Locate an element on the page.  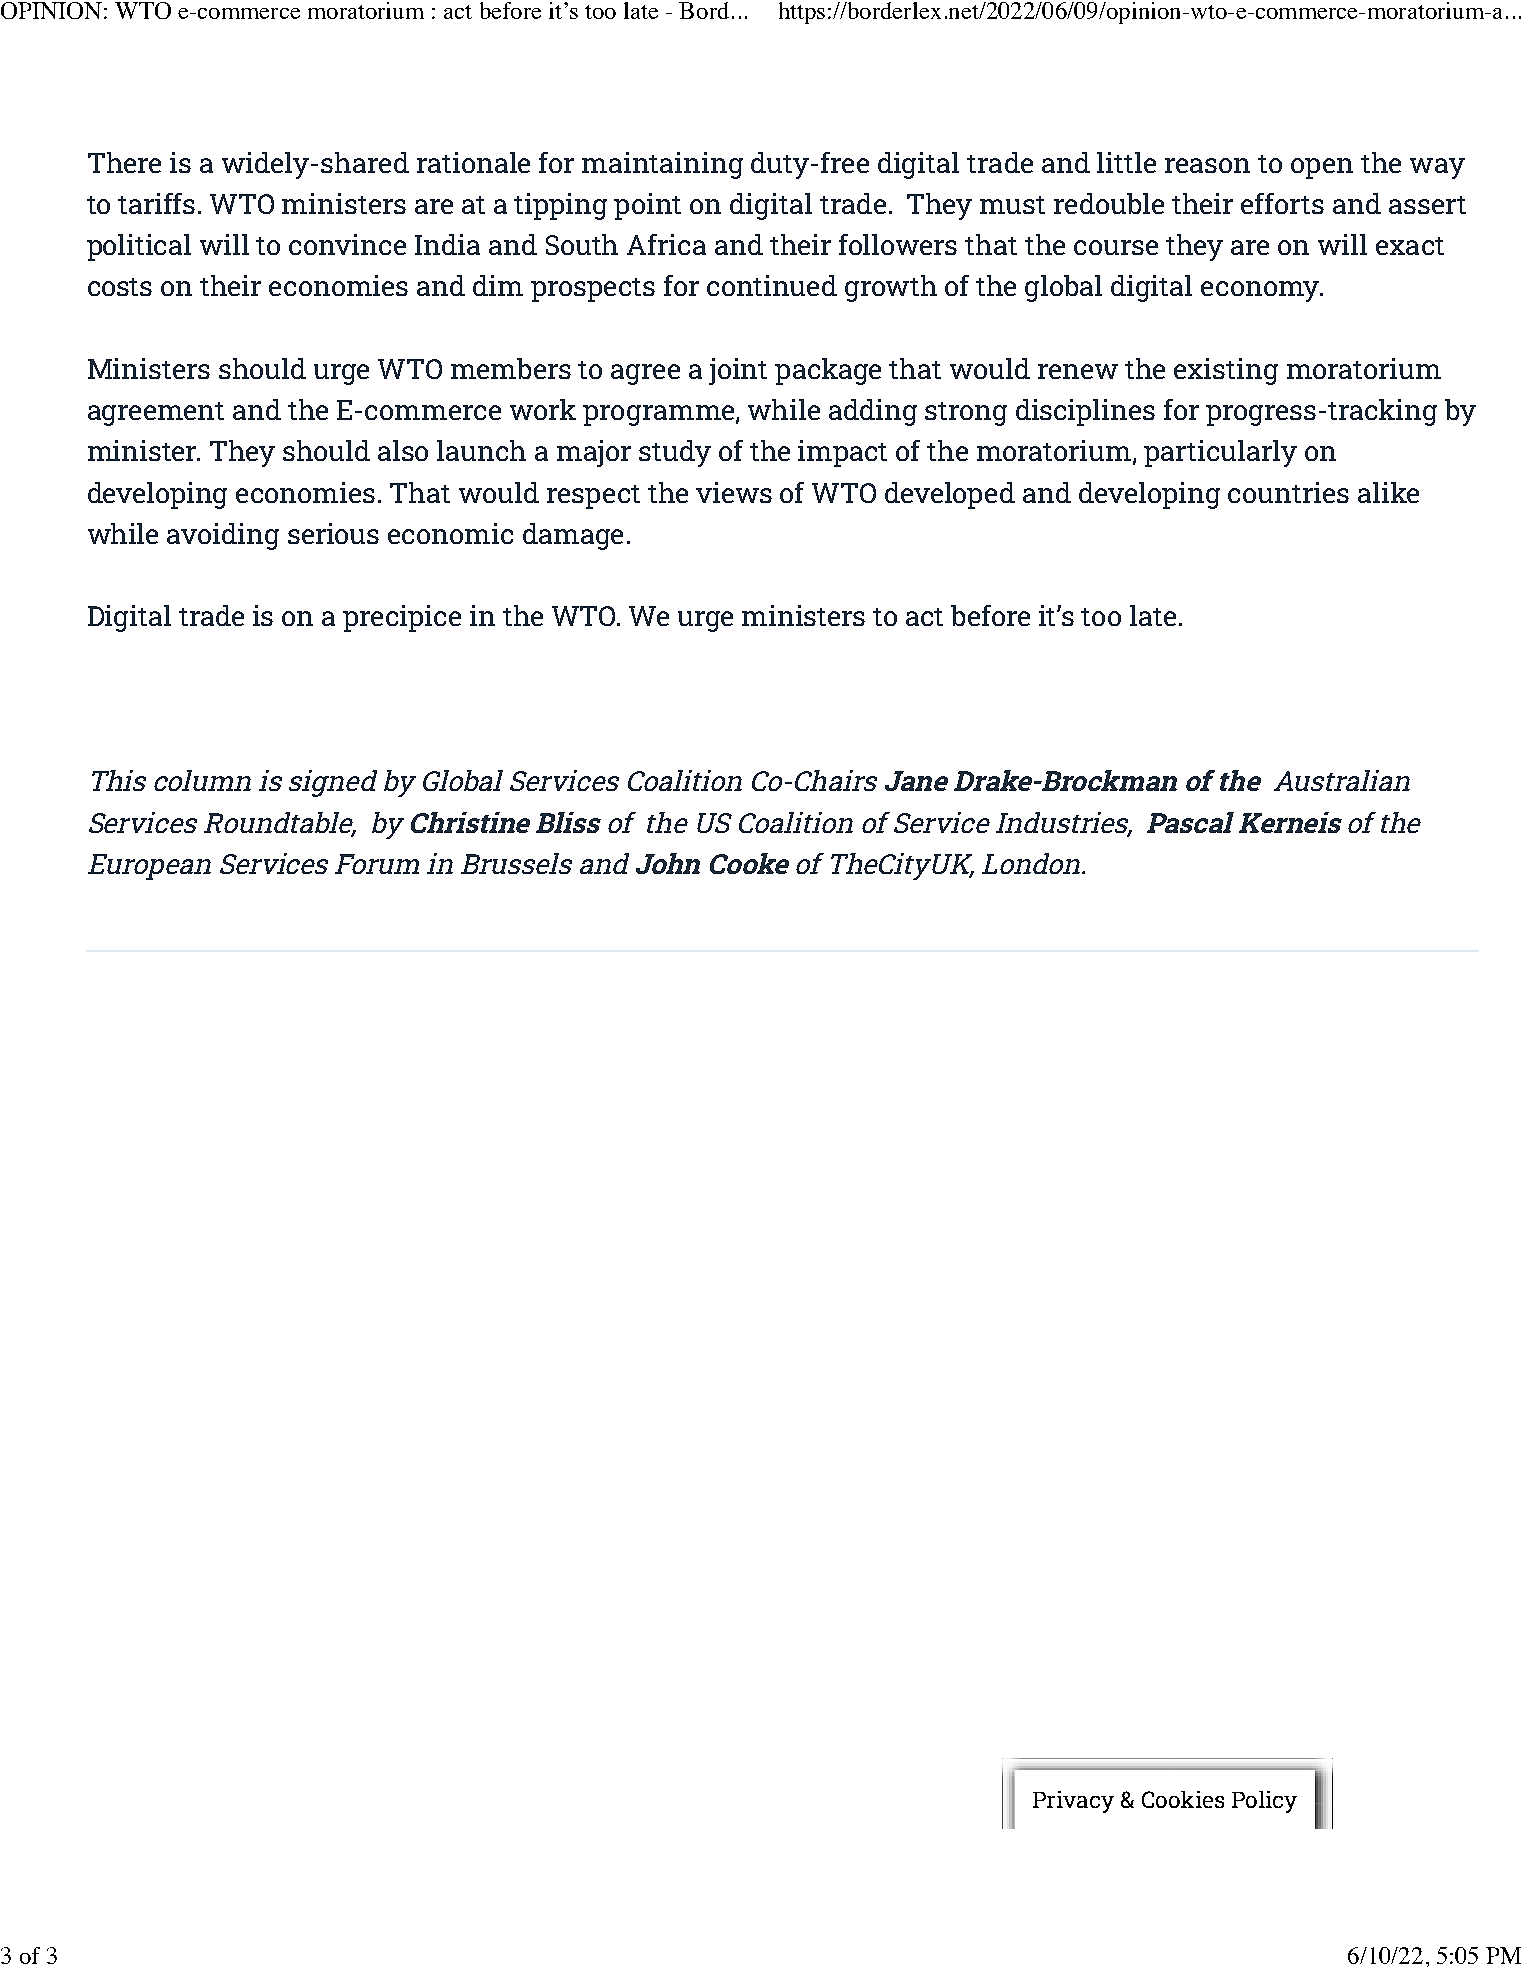
countries is located at coordinates (1288, 492).
